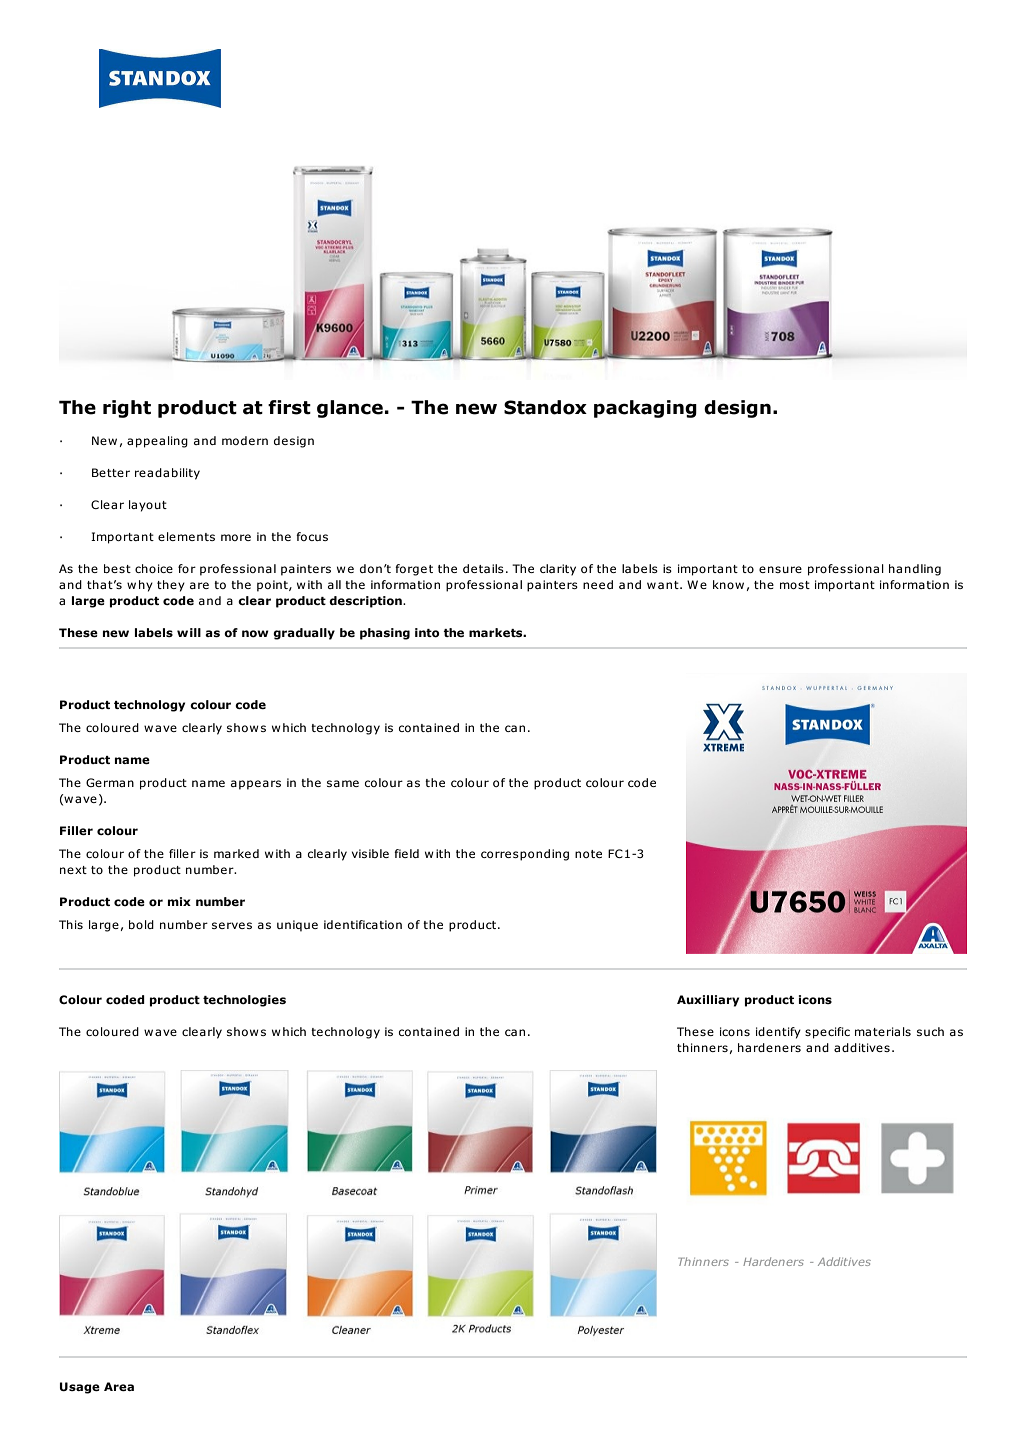 The height and width of the page is (1452, 1026). I want to click on appealing, so click(157, 442).
